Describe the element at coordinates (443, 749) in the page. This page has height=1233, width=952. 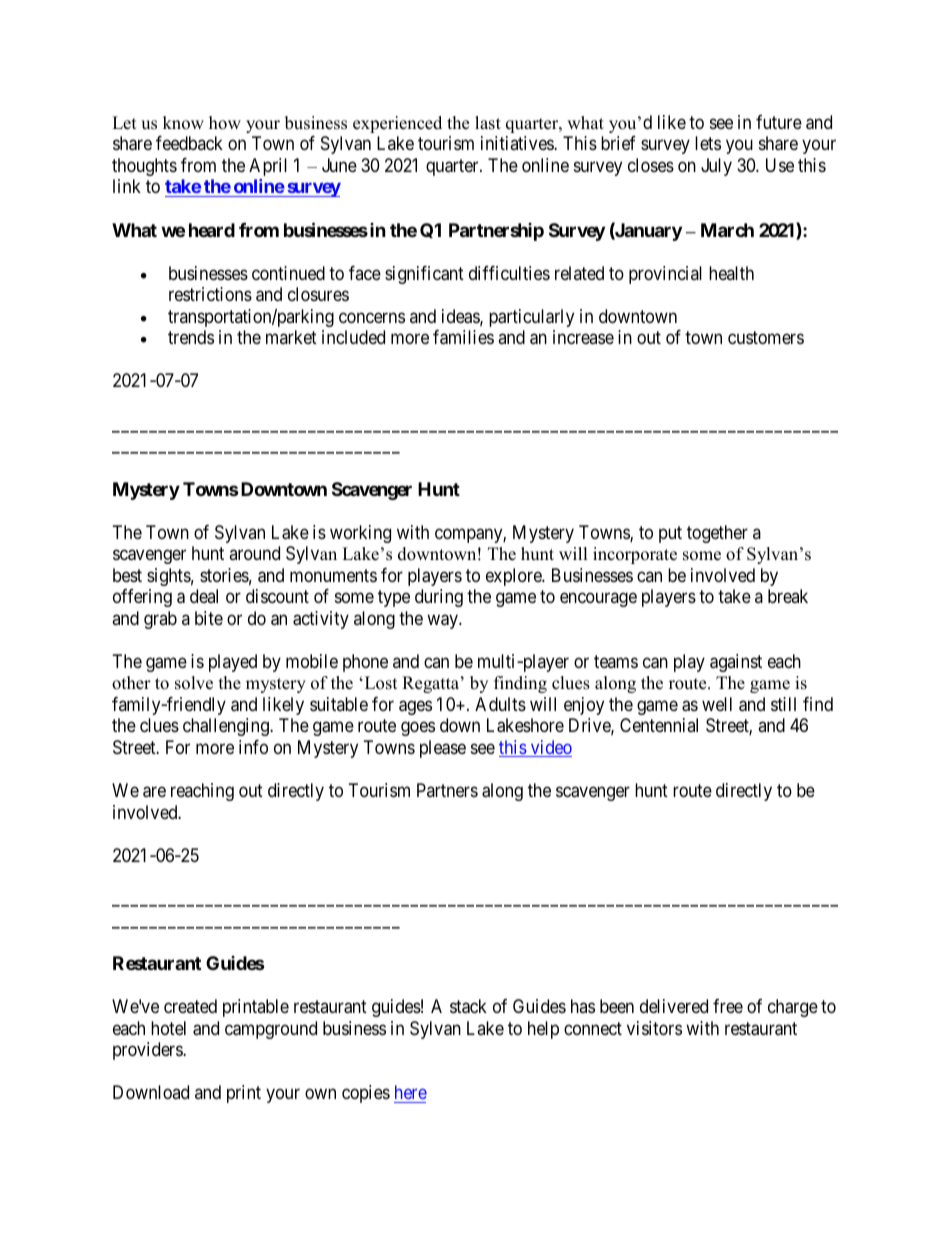
I see `please` at that location.
